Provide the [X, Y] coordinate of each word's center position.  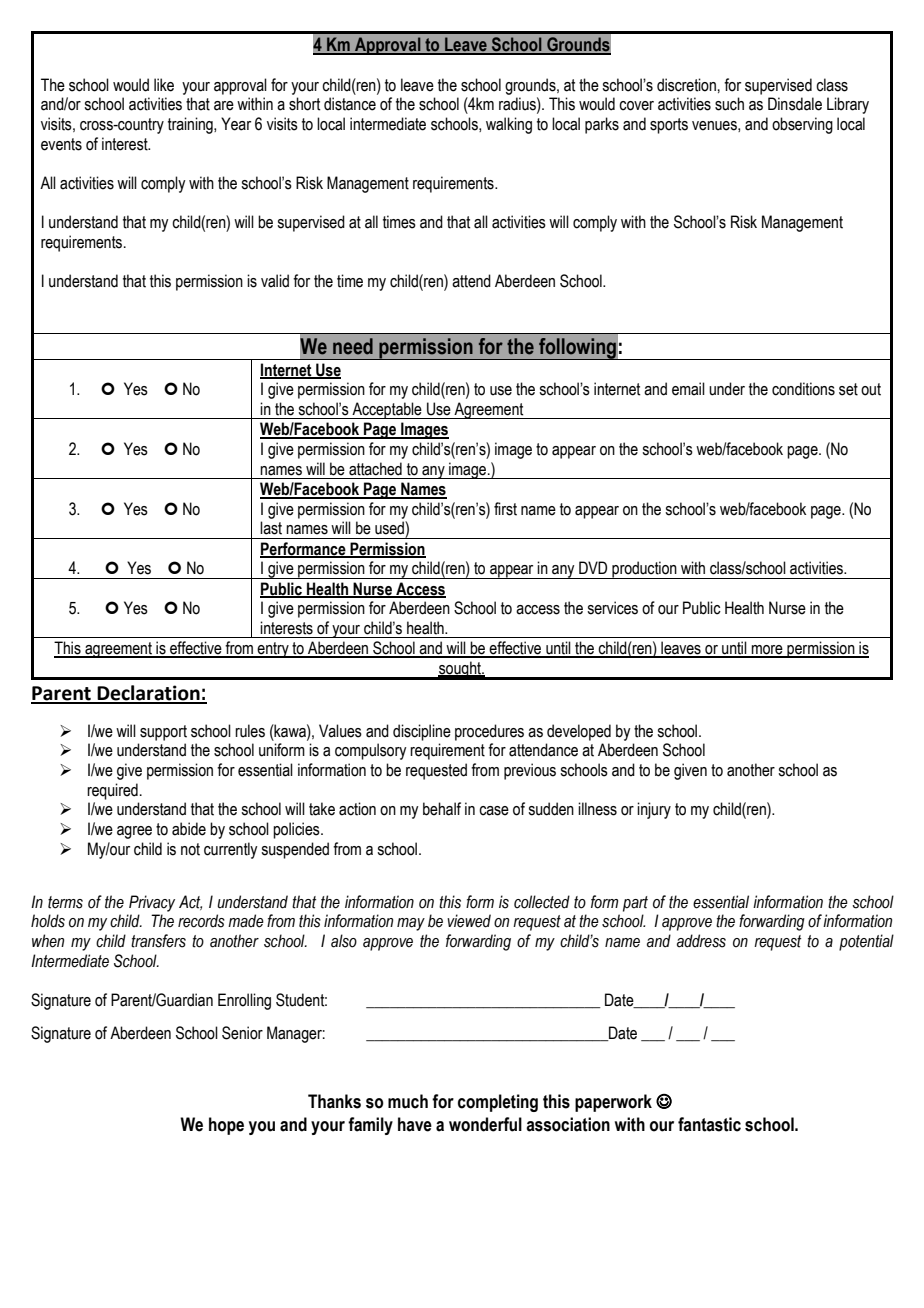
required [112, 791]
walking [509, 125]
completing [498, 1103]
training [191, 125]
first [505, 509]
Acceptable [387, 410]
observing [802, 125]
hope [226, 1126]
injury [654, 810]
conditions [803, 389]
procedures [489, 732]
